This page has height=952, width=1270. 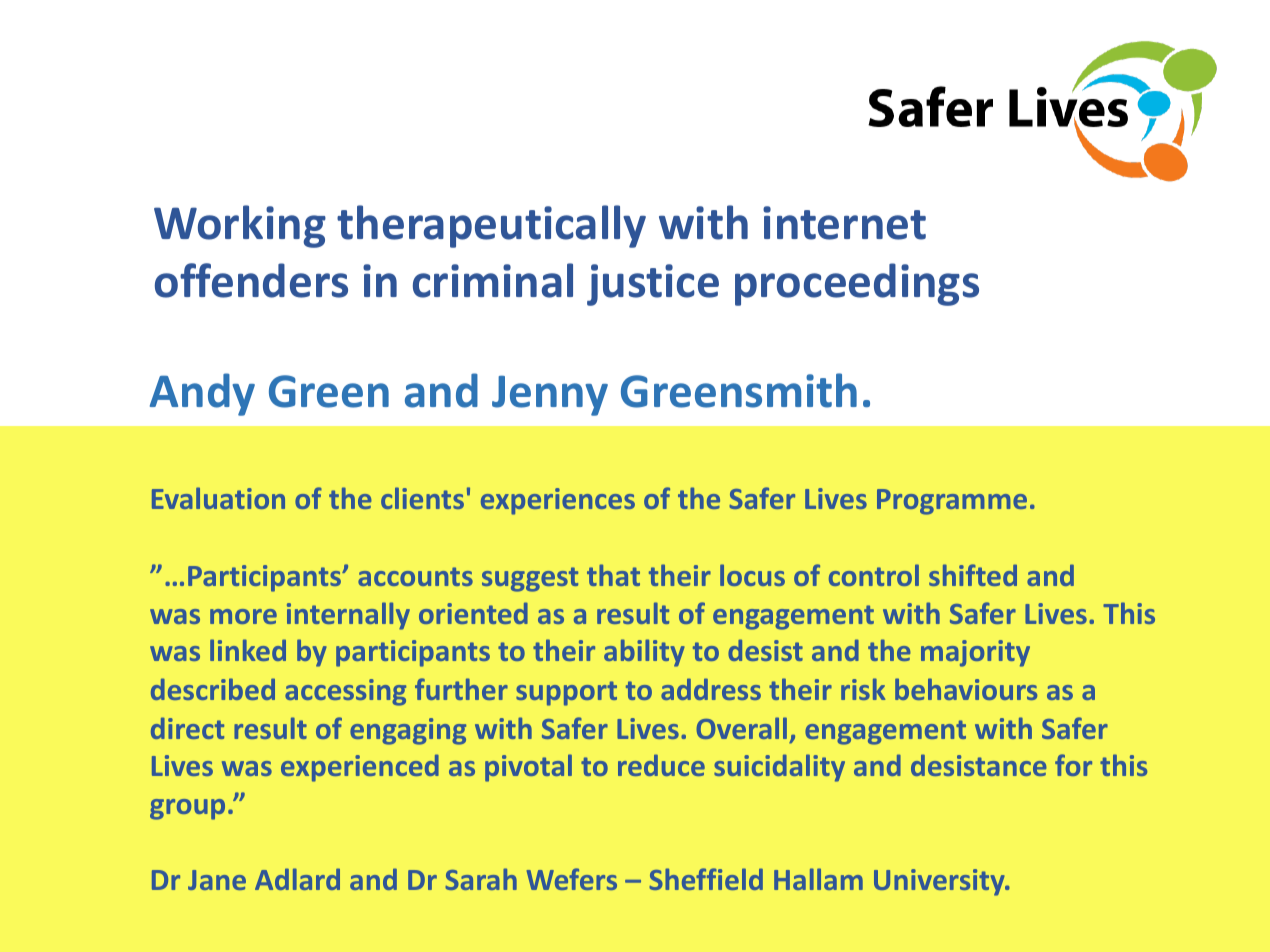 What do you see at coordinates (966, 689) in the page?
I see `behaviours` at bounding box center [966, 689].
